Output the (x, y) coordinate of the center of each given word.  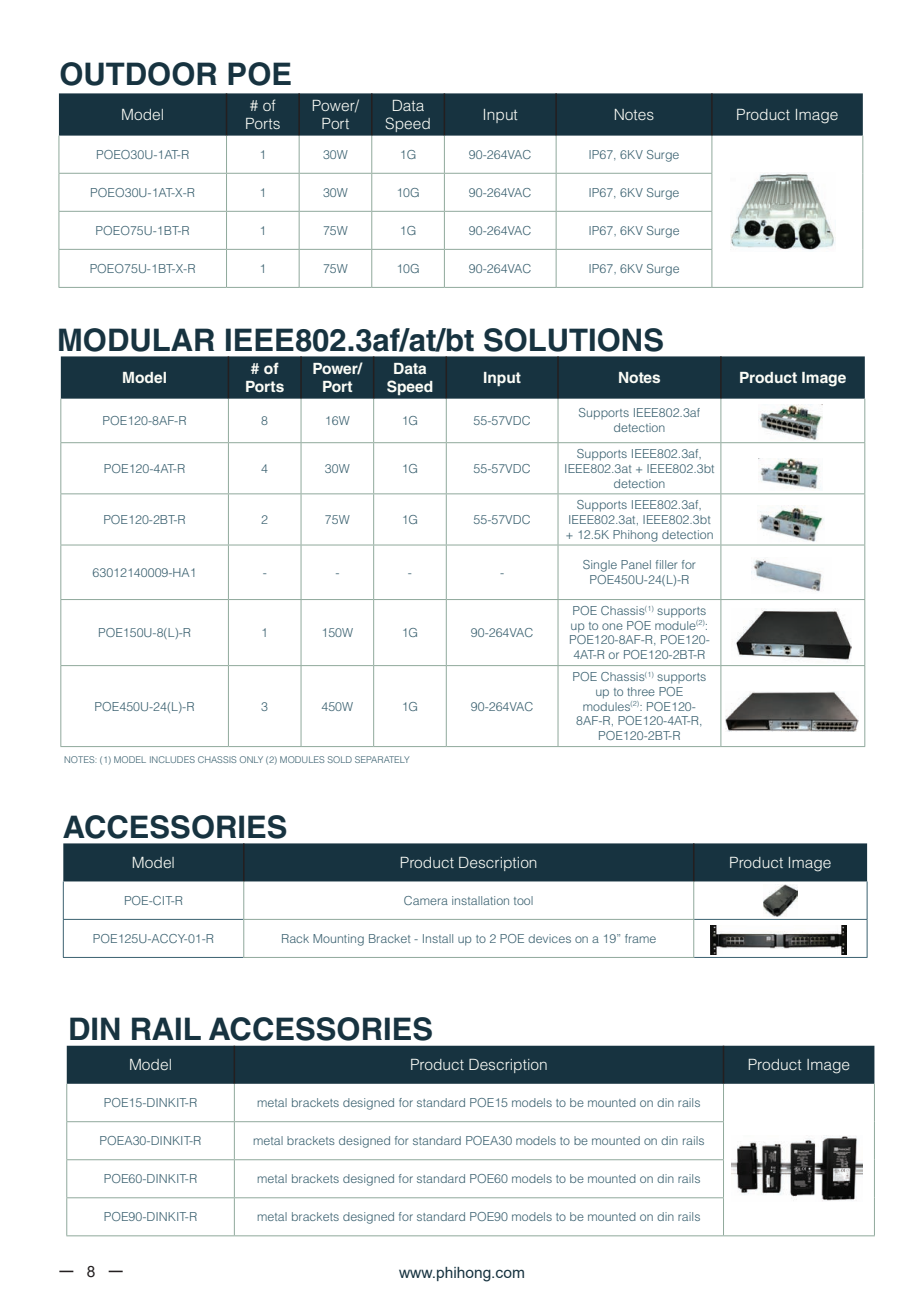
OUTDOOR (138, 74)
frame (640, 938)
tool (523, 900)
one (612, 626)
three (641, 691)
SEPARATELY (382, 759)
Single (600, 566)
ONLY (251, 759)
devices (549, 938)
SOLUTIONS (573, 340)
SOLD (340, 759)
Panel (636, 564)
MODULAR (136, 340)
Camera (426, 900)
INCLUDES (172, 759)
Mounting (338, 940)
